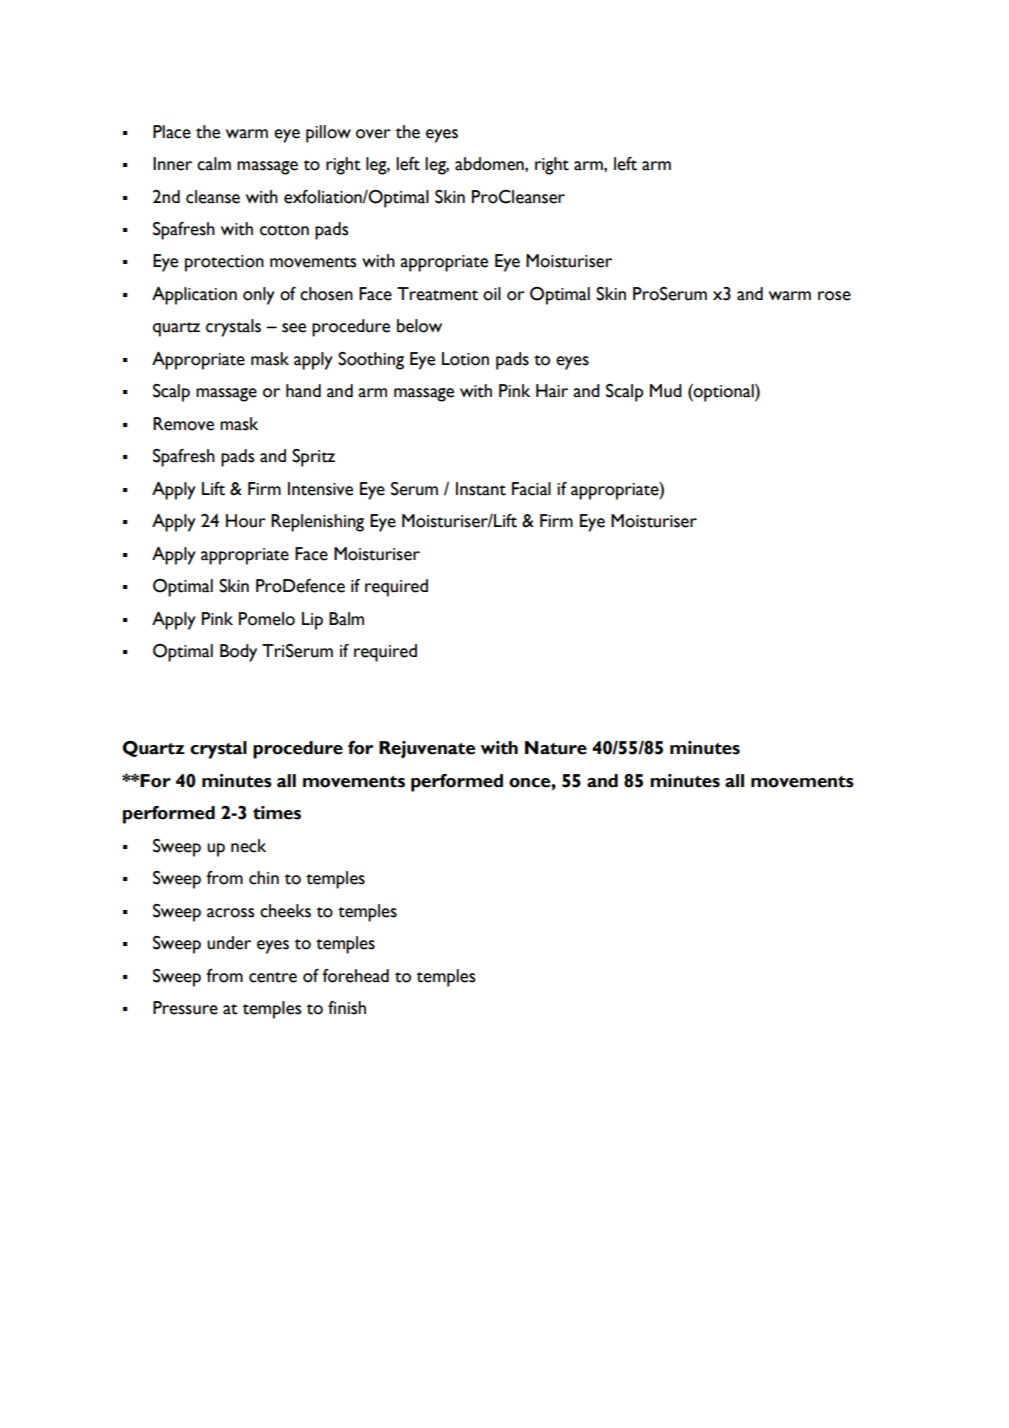 This page has height=1428, width=1009. I want to click on Hair, so click(552, 391).
